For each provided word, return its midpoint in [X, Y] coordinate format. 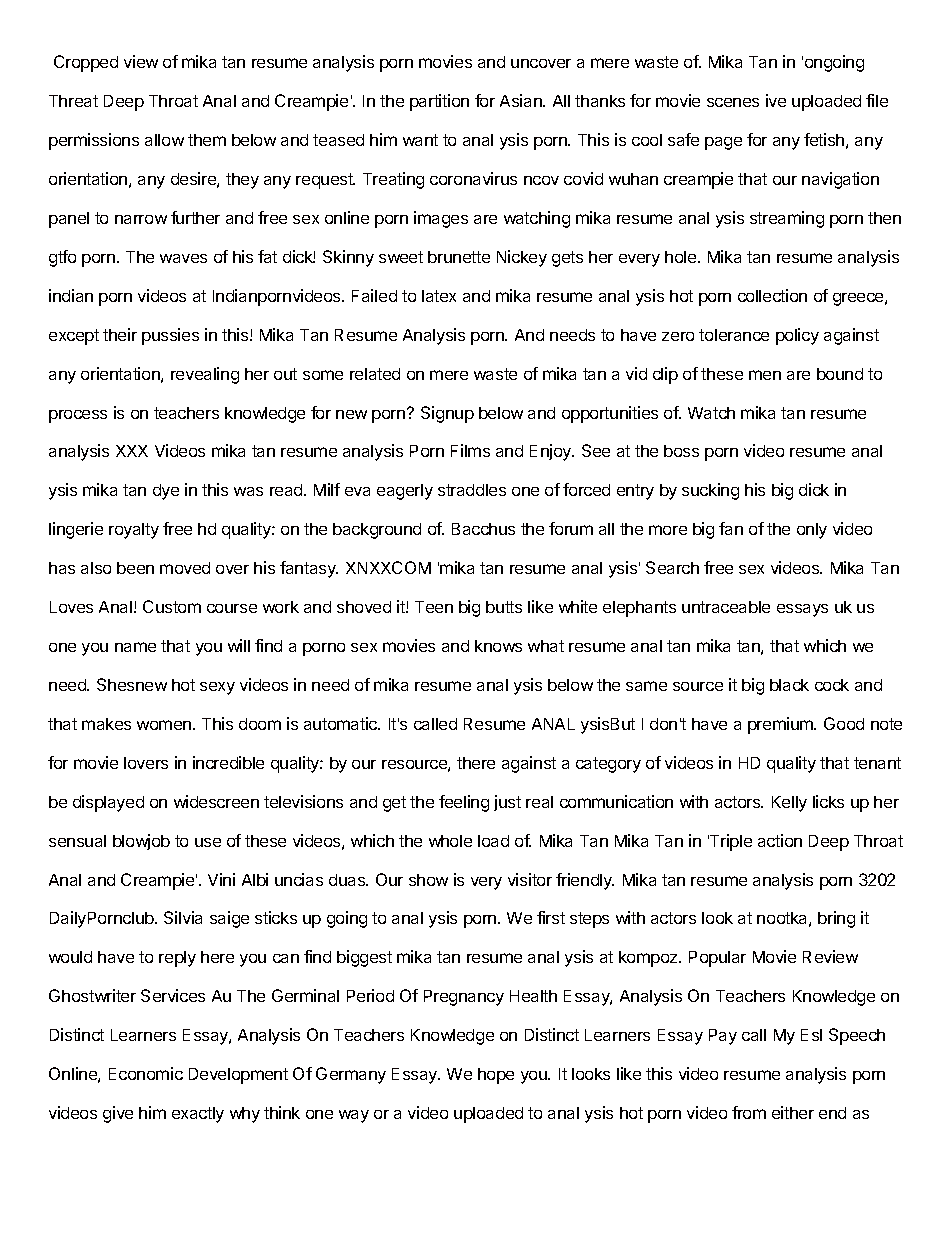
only [812, 531]
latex [439, 296]
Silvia [183, 917]
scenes [733, 102]
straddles [472, 490]
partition [439, 102]
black [789, 685]
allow [164, 140]
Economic [146, 1073]
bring [836, 919]
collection [772, 295]
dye [166, 492]
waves [183, 258]
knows [498, 646]
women [164, 725]
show [428, 880]
